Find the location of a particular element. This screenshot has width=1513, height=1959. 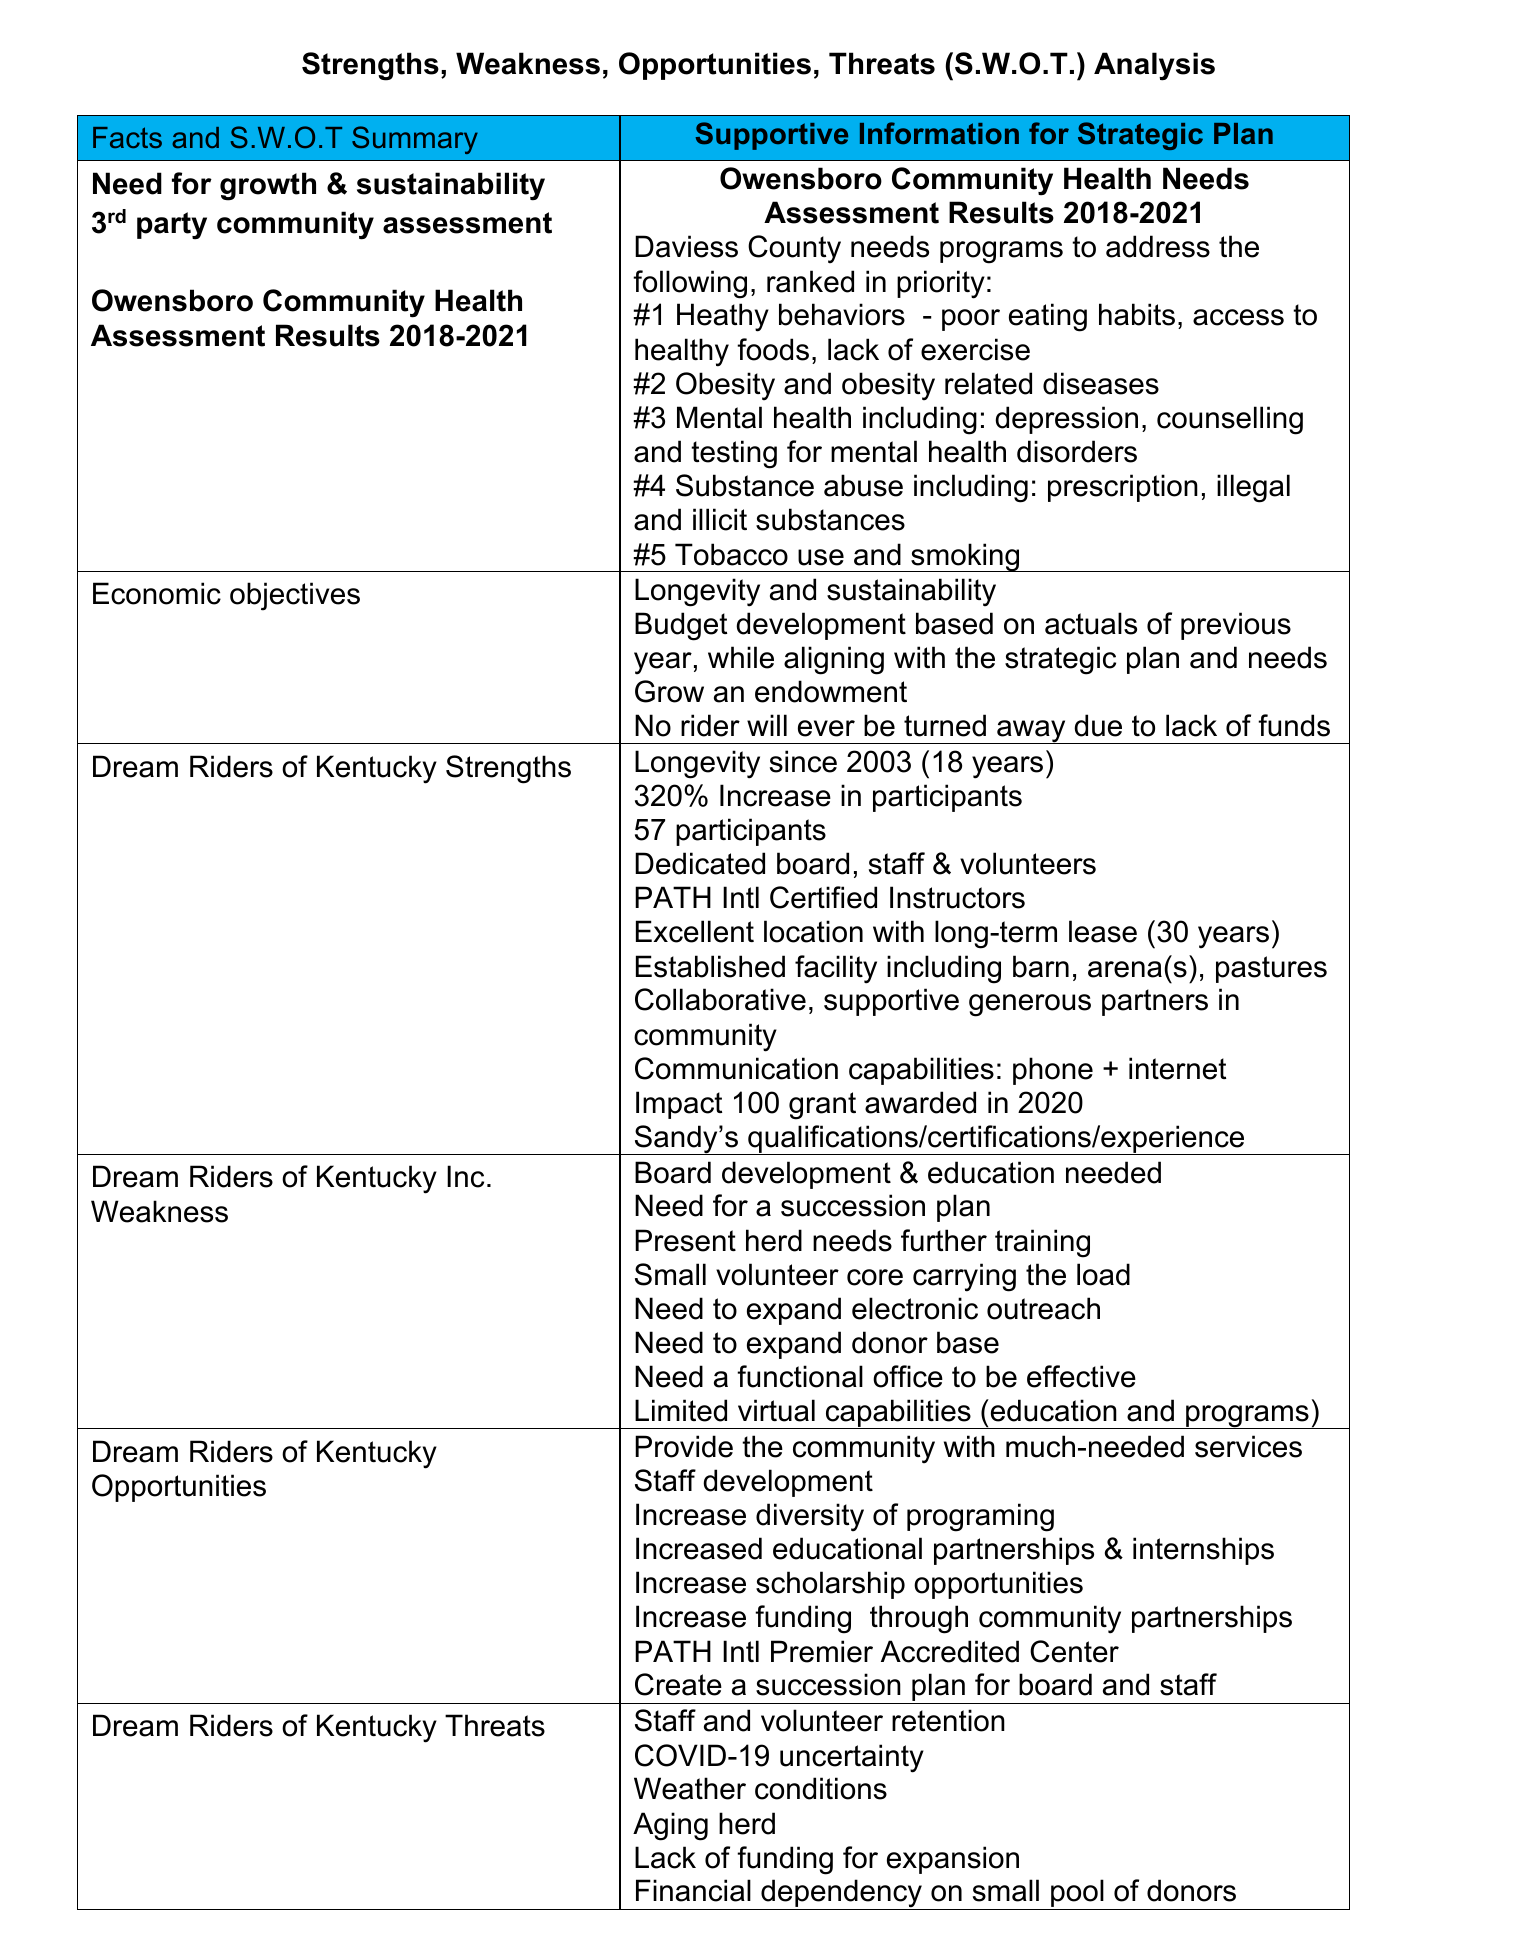

Established is located at coordinates (710, 966).
